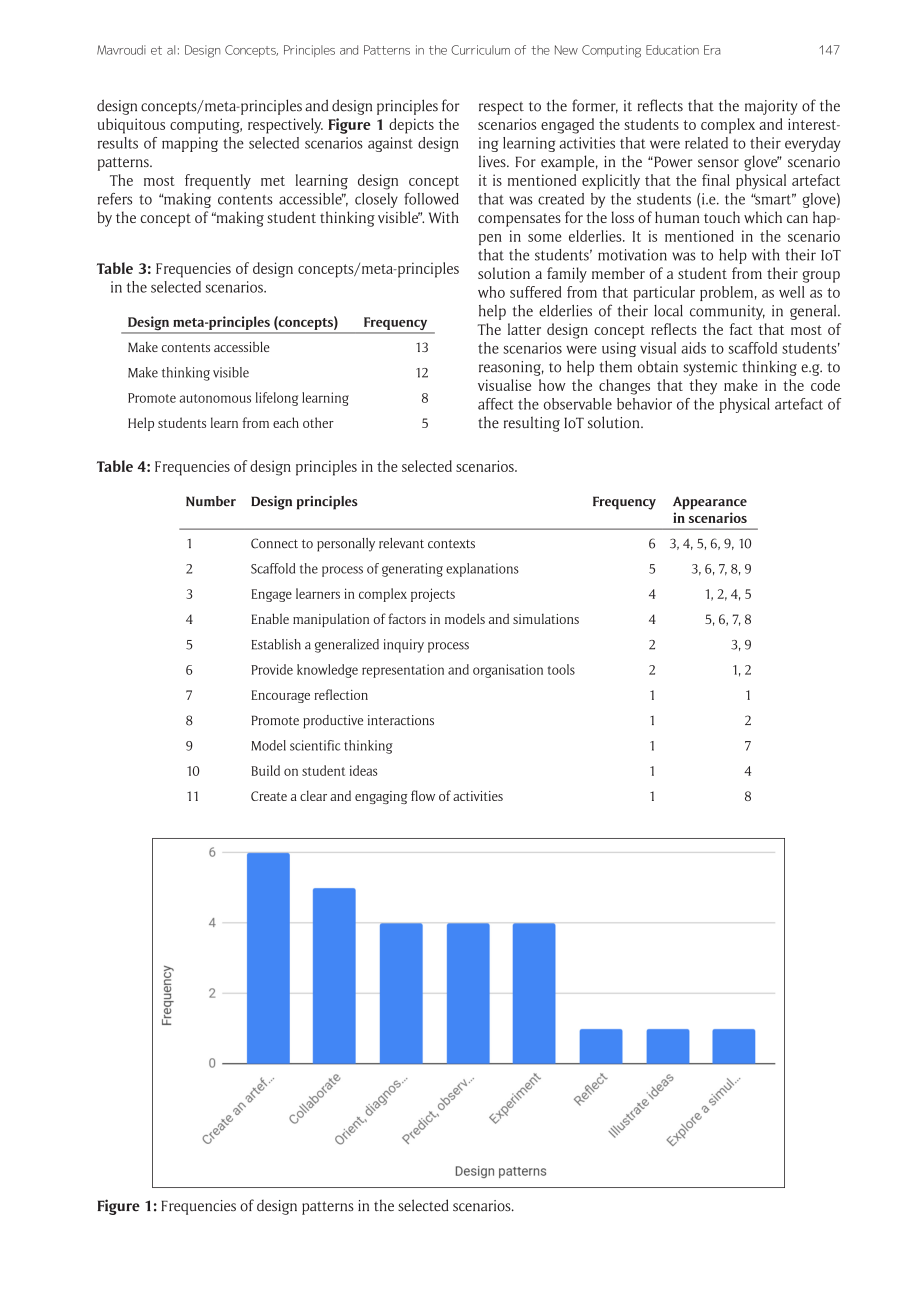 The image size is (924, 1308). What do you see at coordinates (771, 107) in the page?
I see `majority` at bounding box center [771, 107].
